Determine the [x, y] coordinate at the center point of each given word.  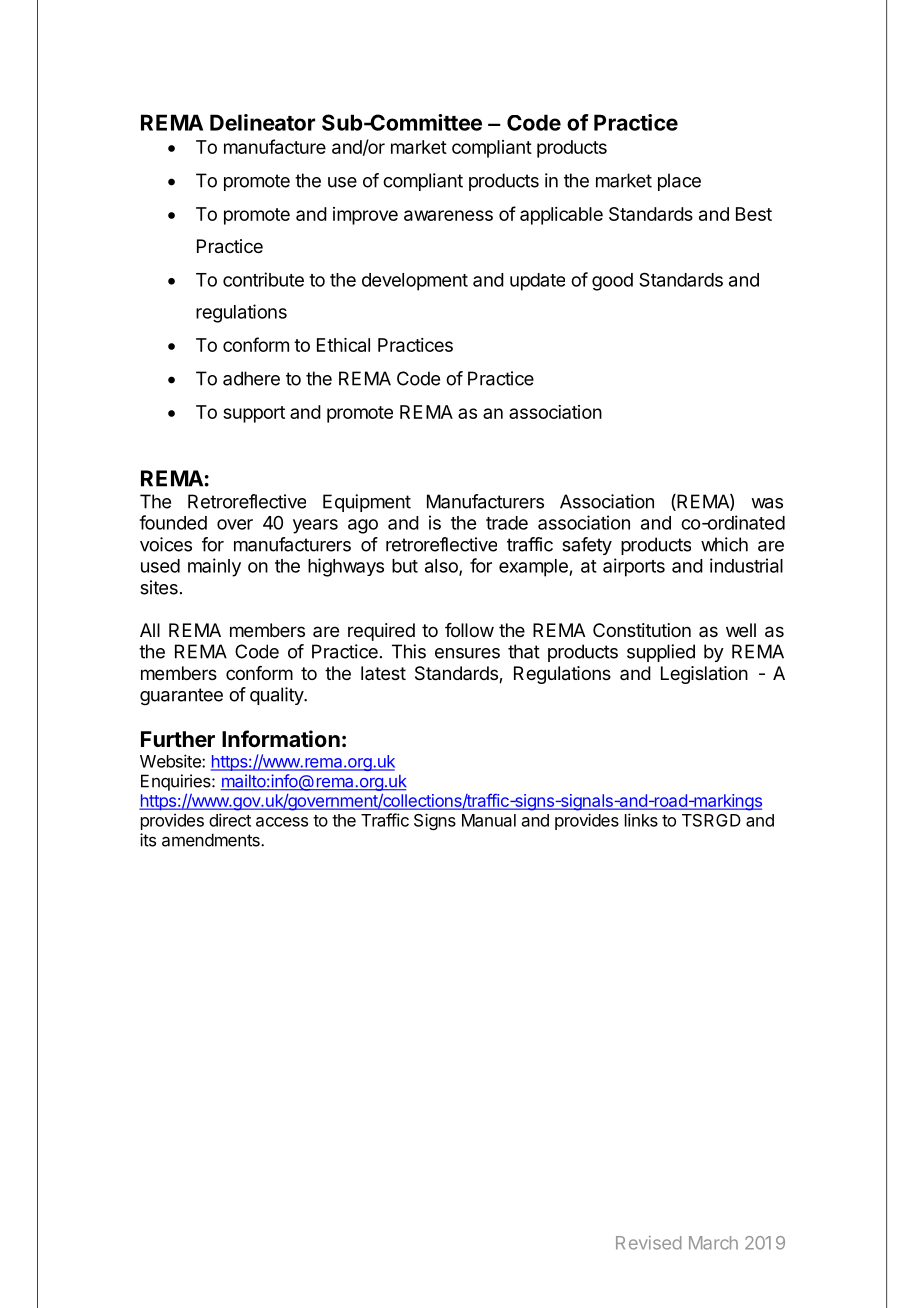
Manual [489, 820]
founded [173, 522]
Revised [648, 1243]
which [724, 544]
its [148, 840]
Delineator [262, 122]
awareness [448, 215]
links [641, 820]
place [679, 182]
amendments [212, 840]
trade [507, 523]
